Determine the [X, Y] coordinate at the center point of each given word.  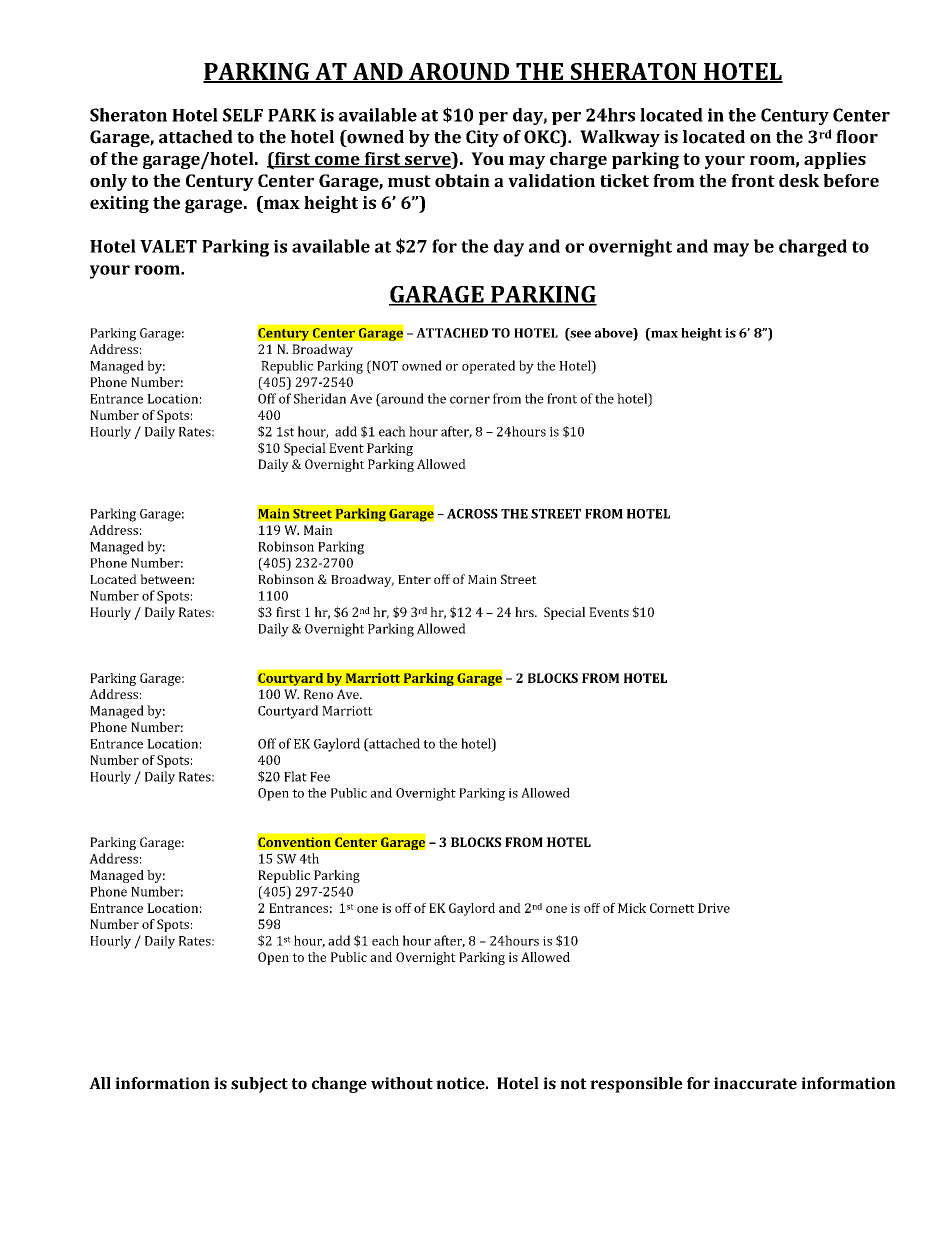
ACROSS [472, 514]
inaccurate [755, 1083]
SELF [243, 115]
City [482, 138]
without [402, 1083]
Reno [318, 694]
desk [799, 180]
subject [259, 1085]
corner [470, 400]
